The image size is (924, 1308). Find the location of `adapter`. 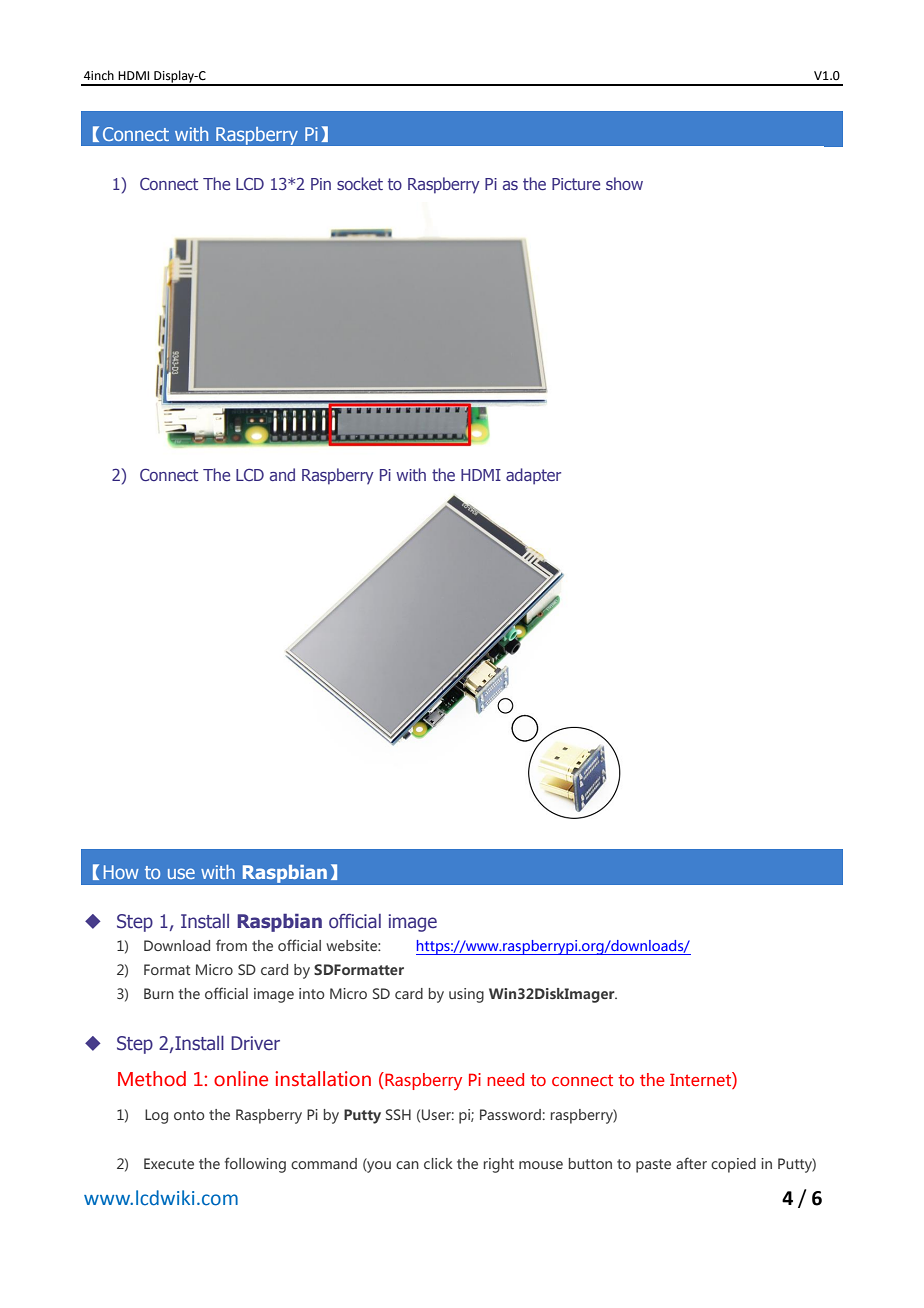

adapter is located at coordinates (533, 476).
